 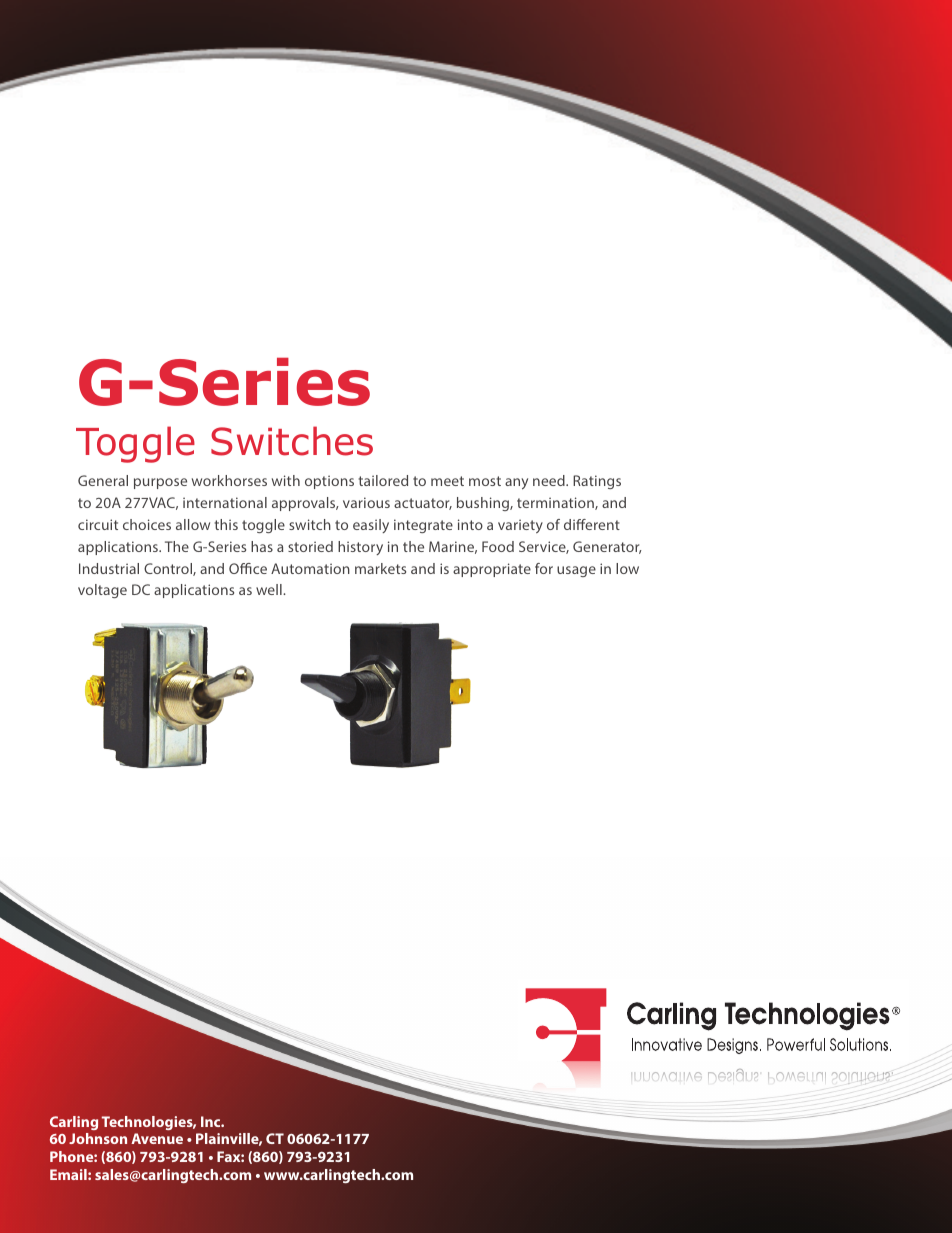 I want to click on usage, so click(x=576, y=571).
